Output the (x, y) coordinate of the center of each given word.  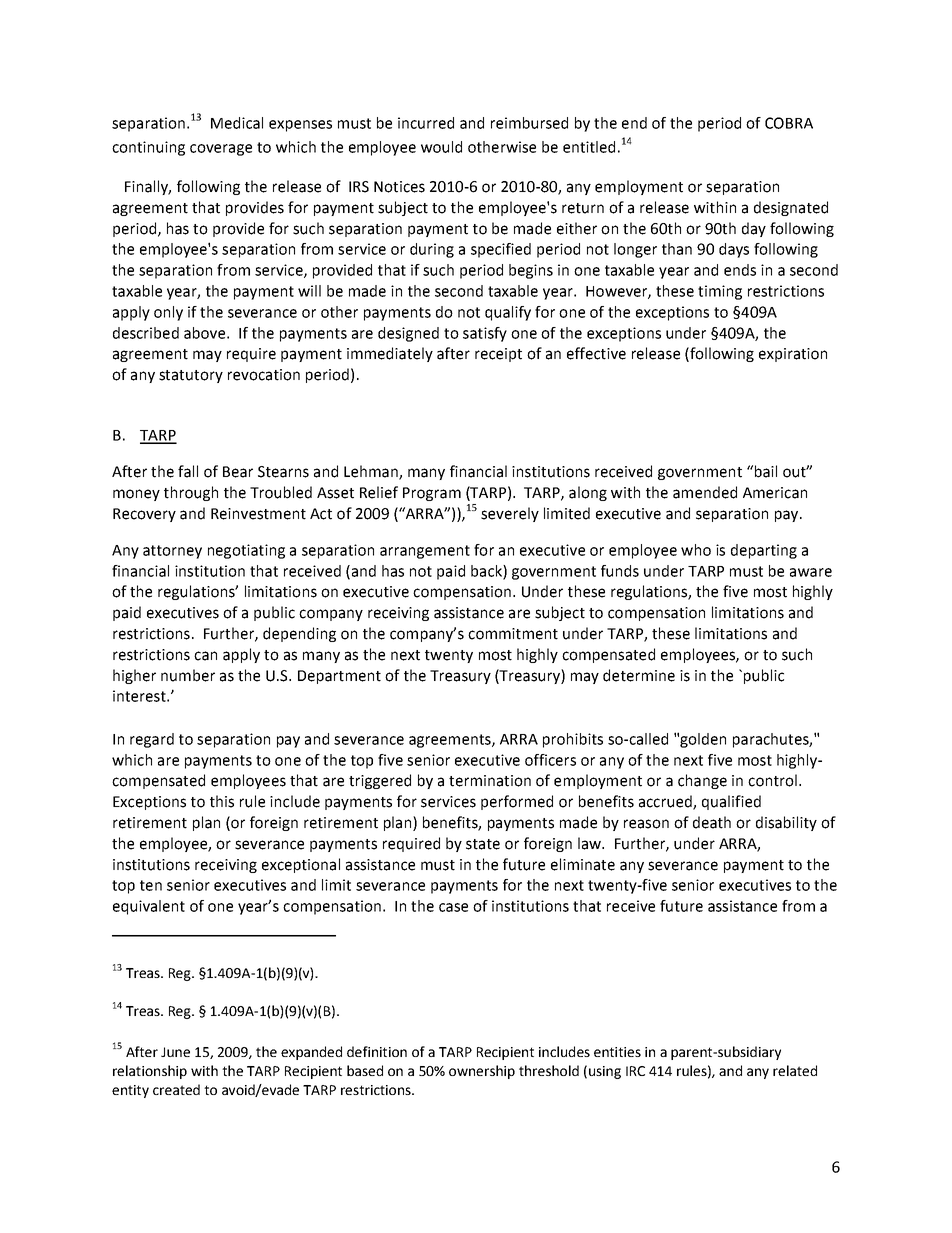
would (441, 147)
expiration (793, 355)
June (175, 1052)
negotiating (246, 551)
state (483, 844)
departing (764, 551)
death (712, 822)
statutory (191, 376)
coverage (221, 150)
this (222, 801)
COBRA (789, 123)
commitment (513, 634)
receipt (498, 355)
